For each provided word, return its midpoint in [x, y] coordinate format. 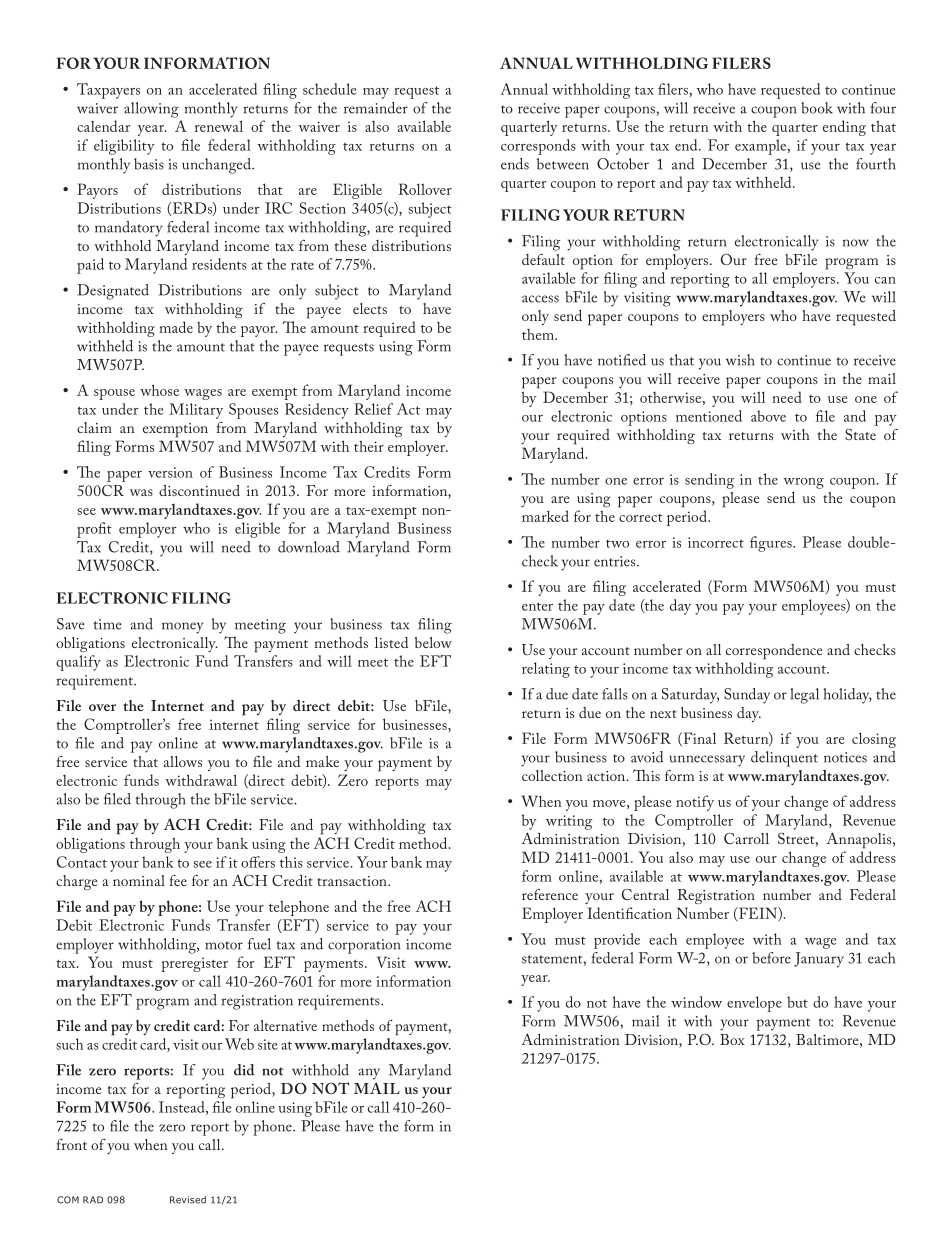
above [768, 416]
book [817, 108]
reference [550, 894]
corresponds [538, 147]
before [771, 958]
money [182, 628]
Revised [188, 1200]
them [539, 334]
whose [159, 390]
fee [178, 880]
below [433, 642]
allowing [151, 110]
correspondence [774, 652]
